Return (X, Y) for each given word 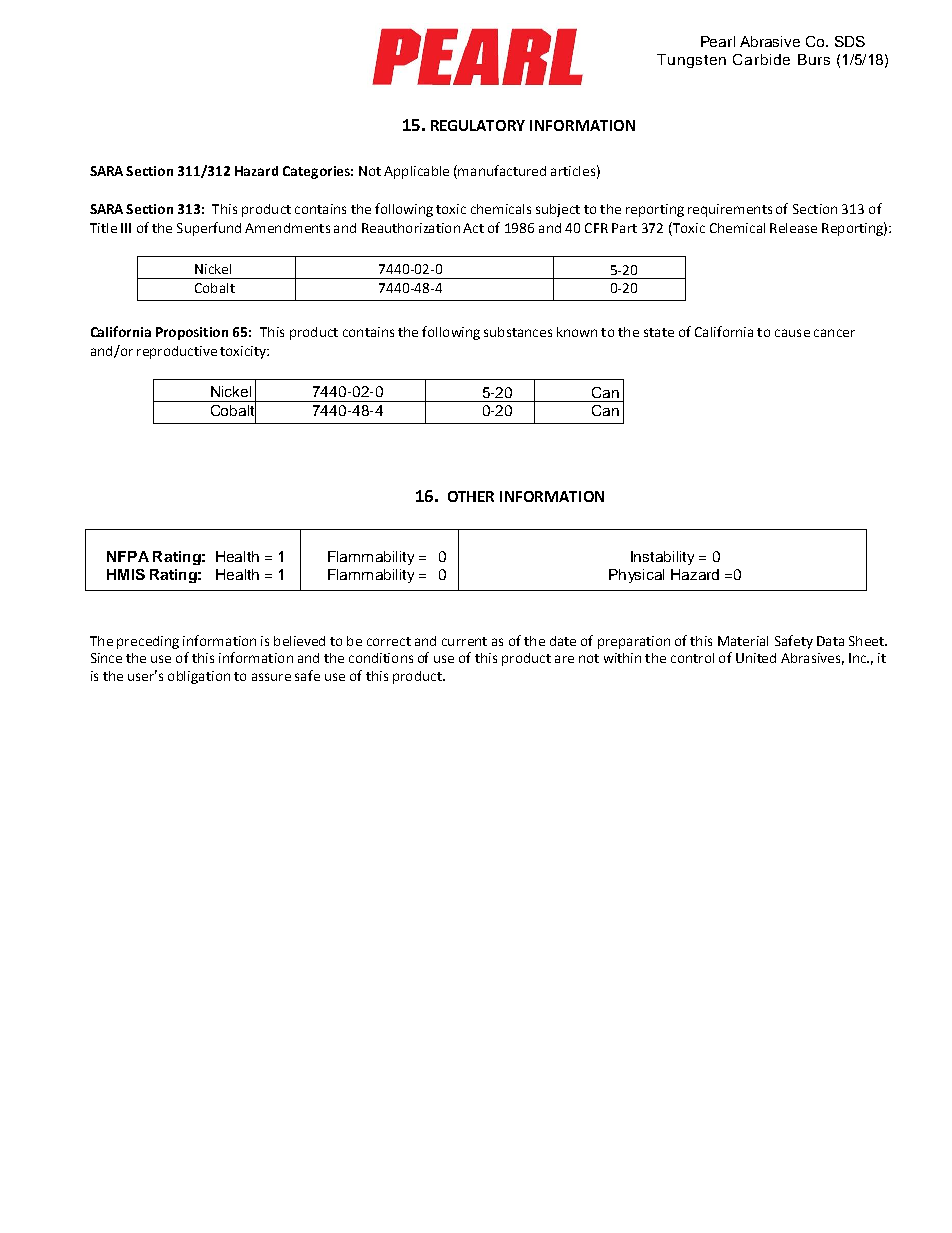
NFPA (128, 556)
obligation (199, 677)
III (126, 228)
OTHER (471, 496)
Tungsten (691, 61)
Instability (662, 558)
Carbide (761, 59)
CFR (596, 228)
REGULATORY (478, 125)
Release (793, 228)
